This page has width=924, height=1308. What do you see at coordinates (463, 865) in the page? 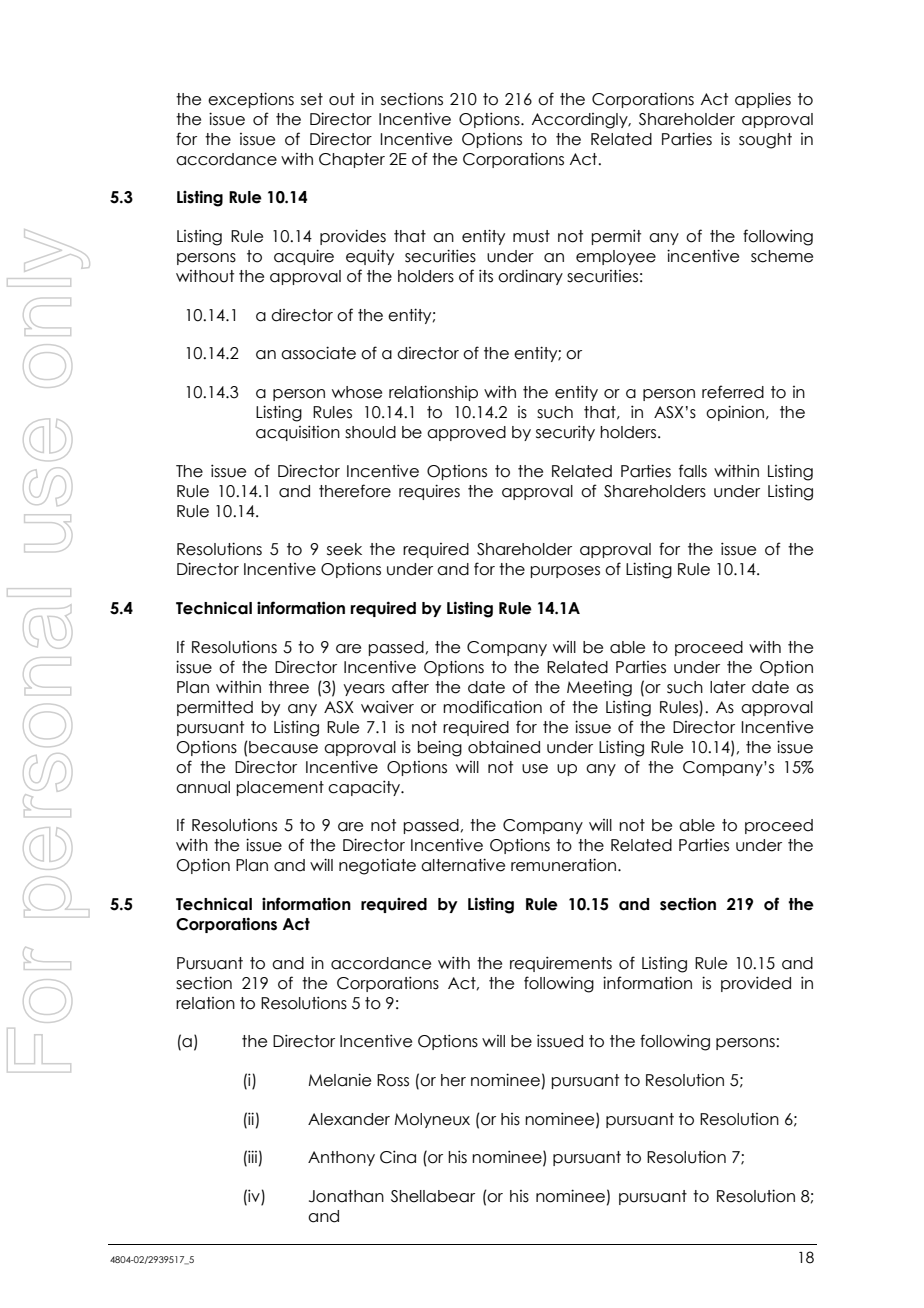
I see `alternative` at bounding box center [463, 865].
